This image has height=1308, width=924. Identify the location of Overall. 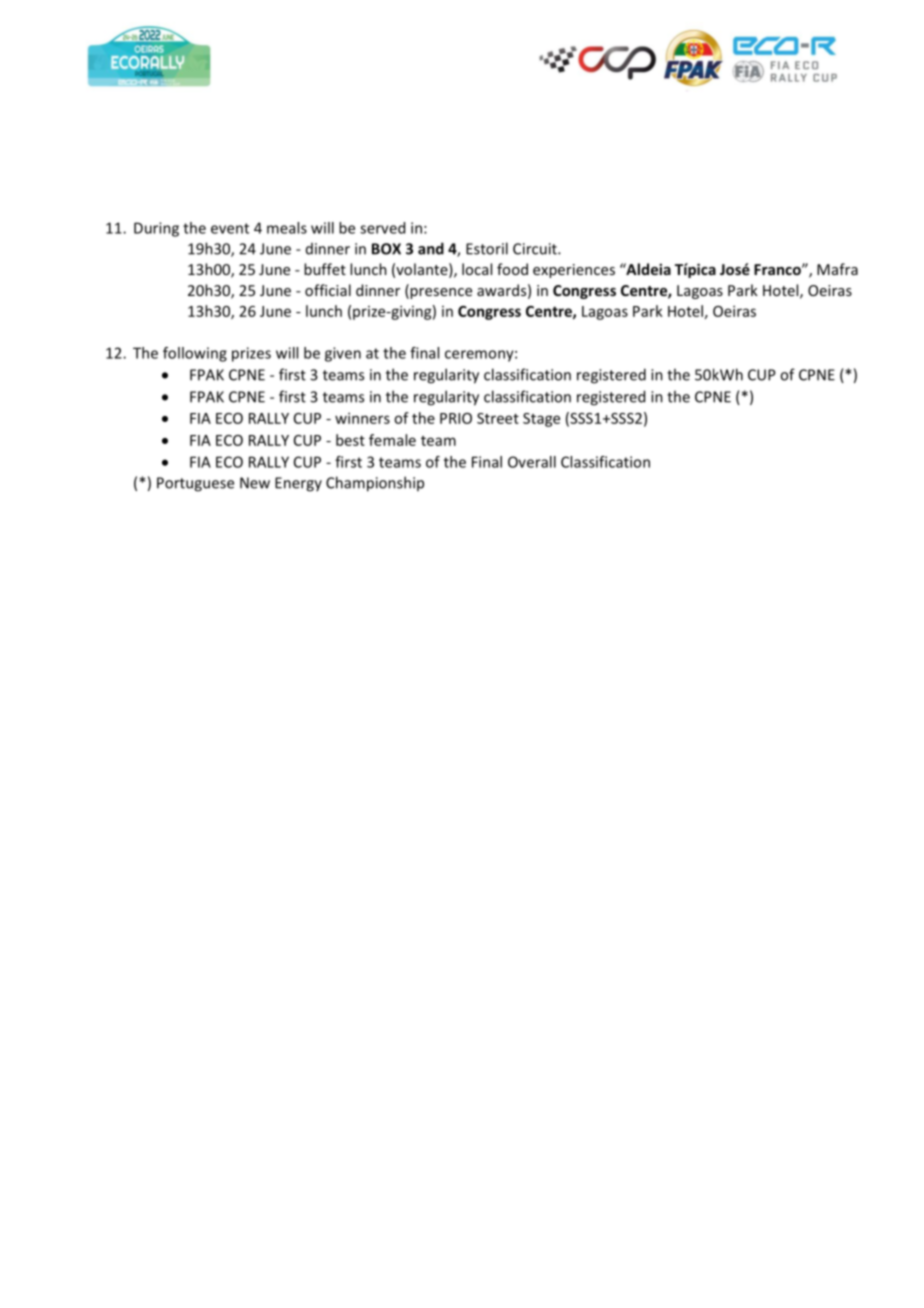
(532, 462).
